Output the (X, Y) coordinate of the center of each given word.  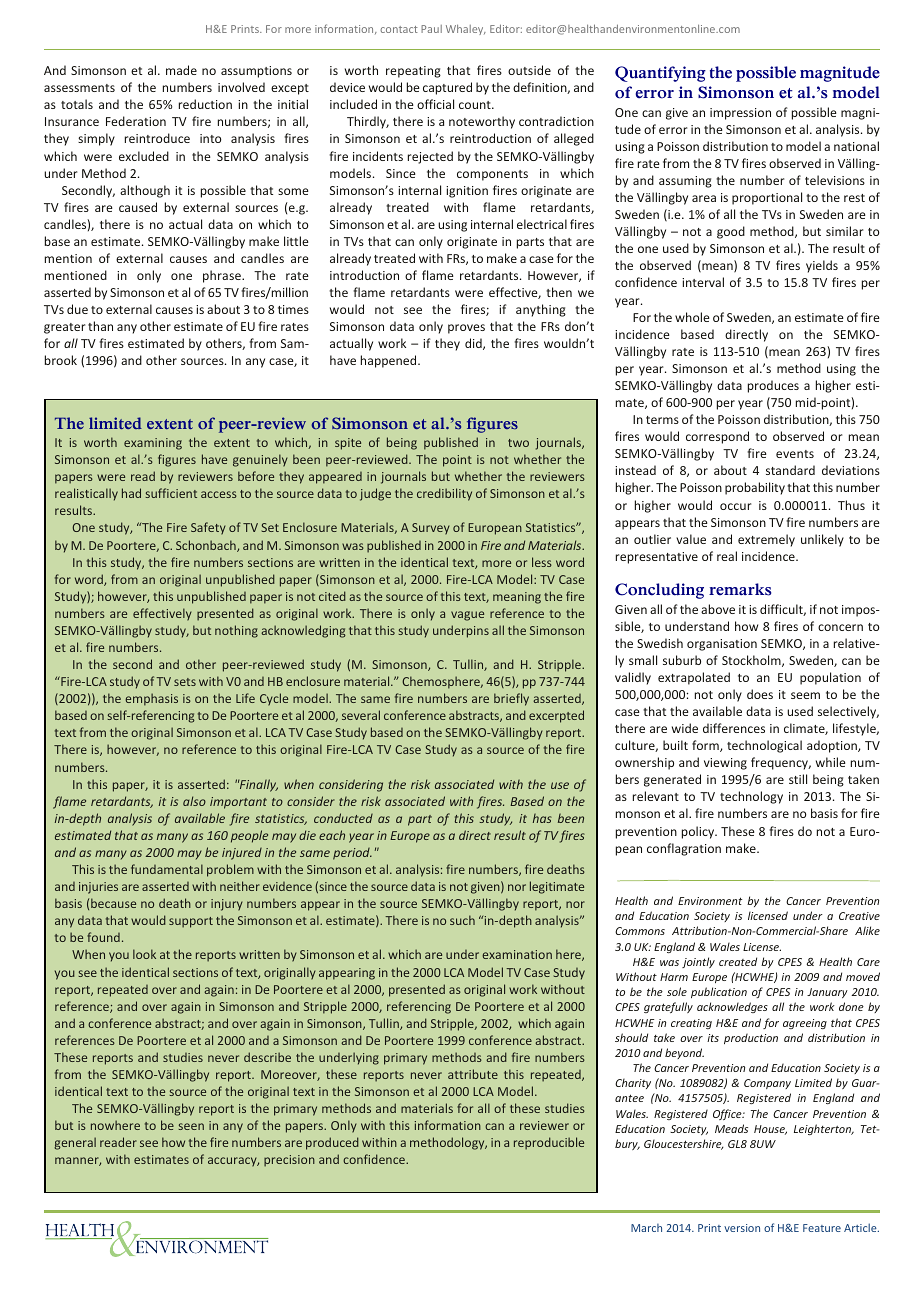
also (194, 801)
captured (447, 88)
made (181, 70)
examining (153, 444)
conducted (343, 818)
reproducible (549, 1143)
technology (751, 797)
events (795, 454)
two (518, 443)
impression (740, 114)
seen (191, 1126)
